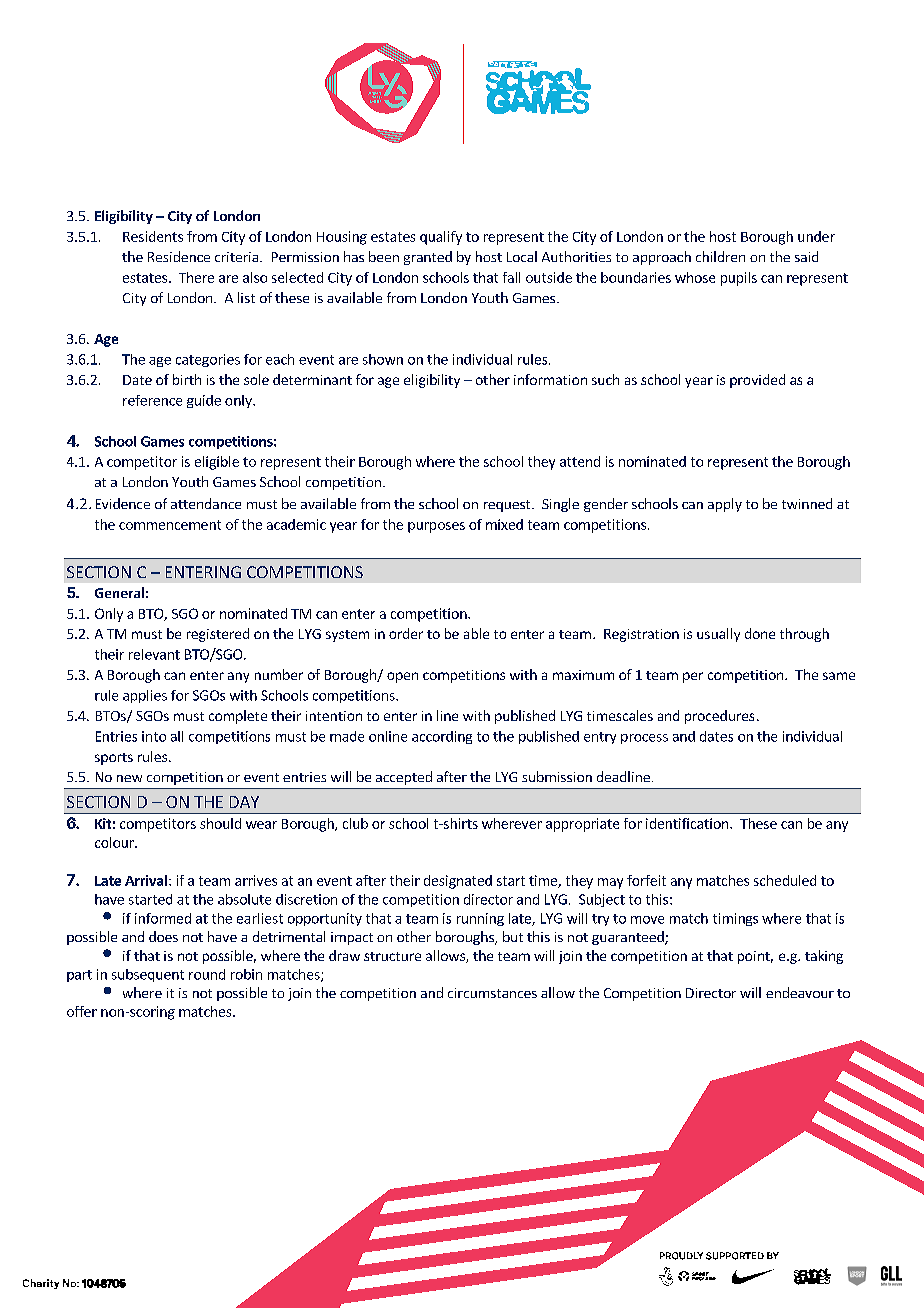  I want to click on should, so click(220, 823).
